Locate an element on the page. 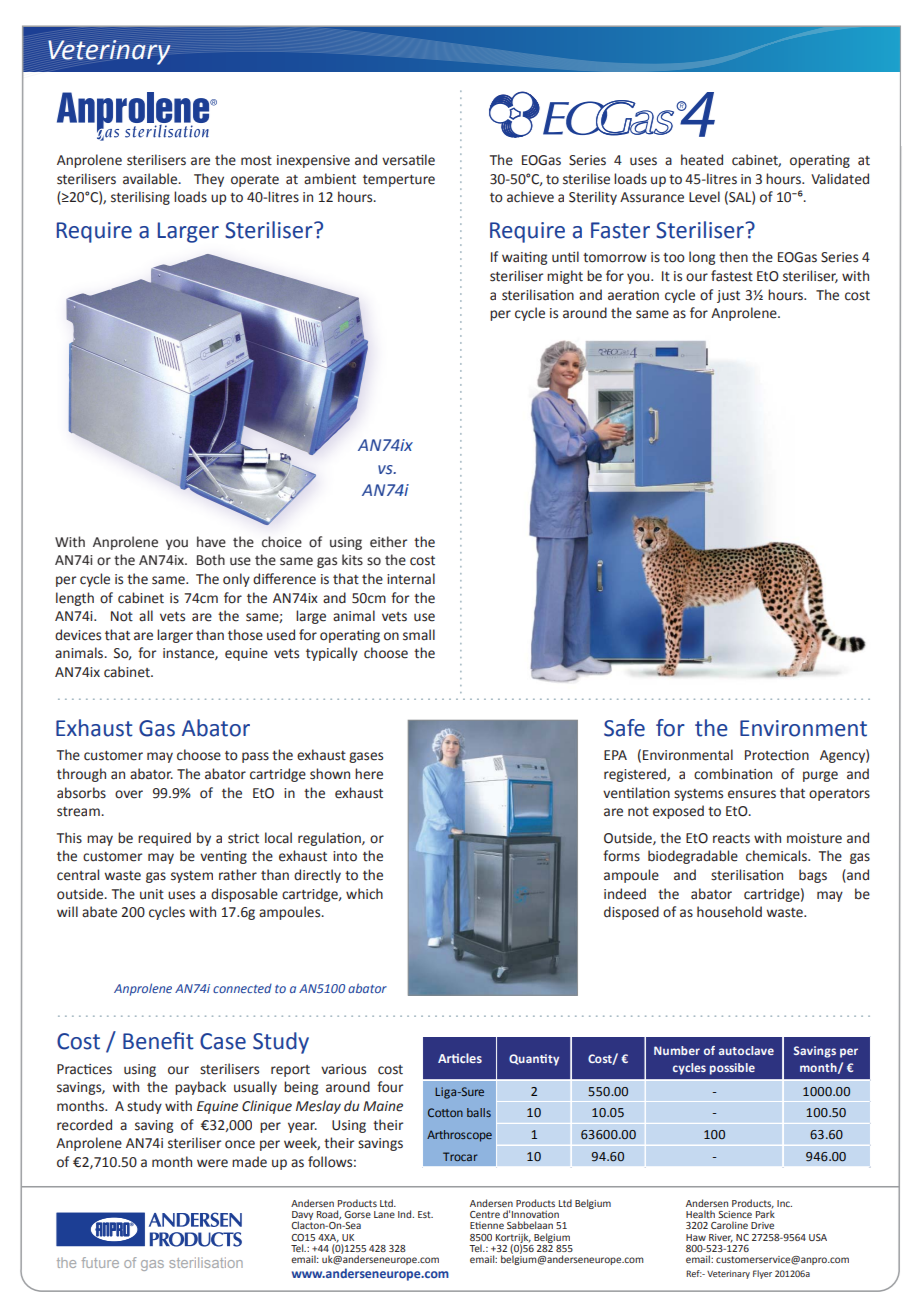  Etienne is located at coordinates (487, 1225).
